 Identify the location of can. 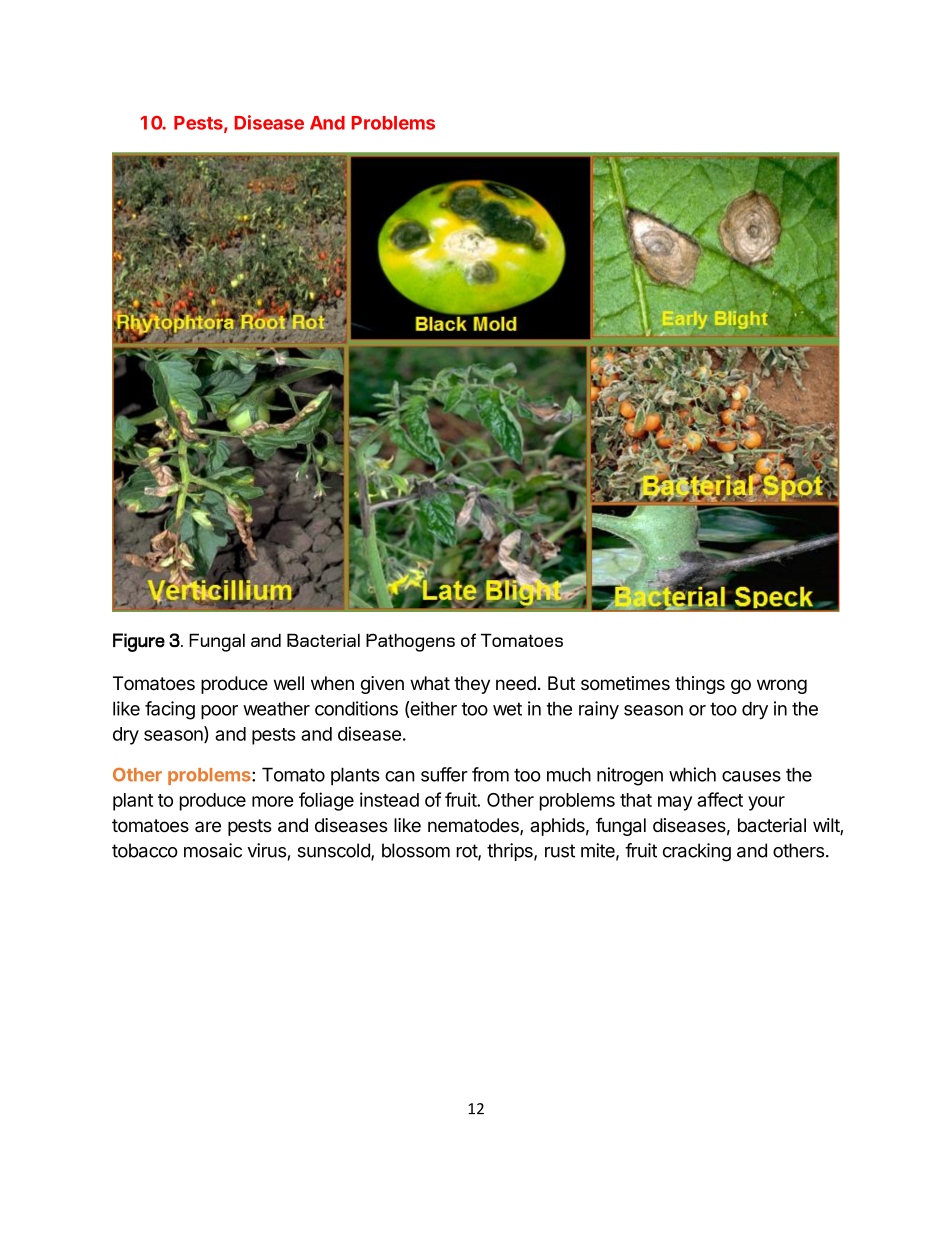
(400, 776).
